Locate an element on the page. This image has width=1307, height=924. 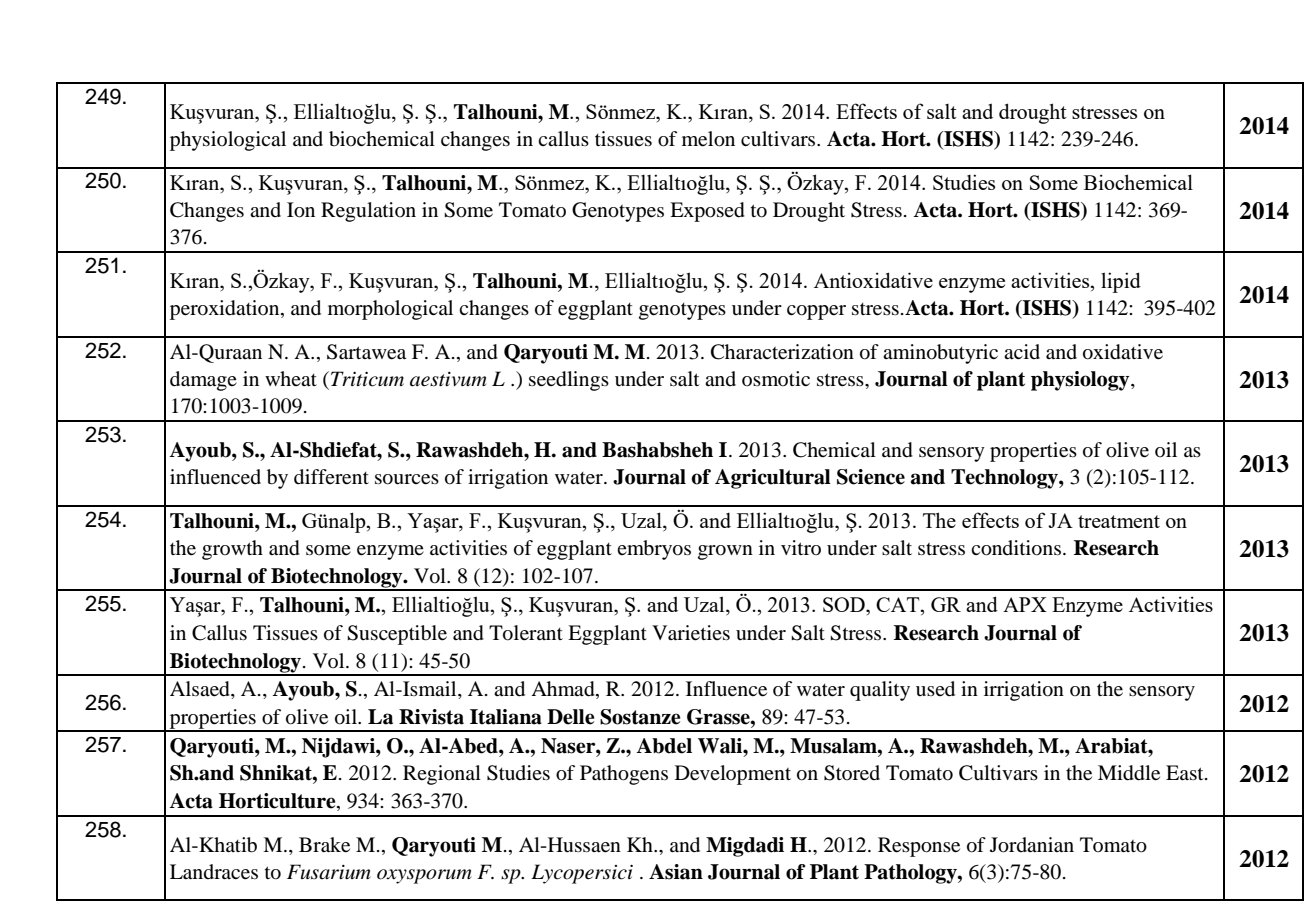
Exposed is located at coordinates (707, 212).
